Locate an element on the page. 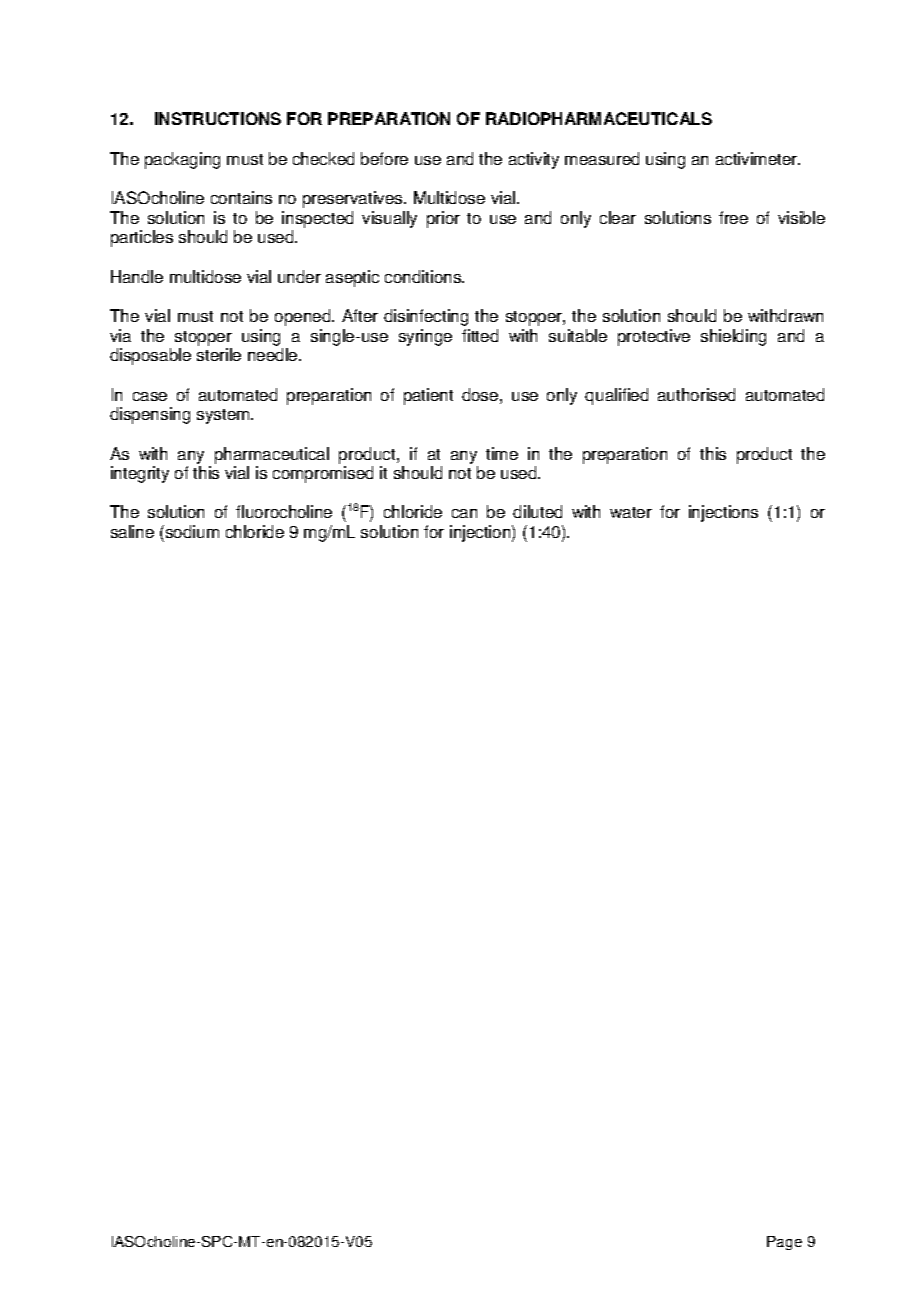 This document has width=924, height=1308. compromised is located at coordinates (323, 474).
